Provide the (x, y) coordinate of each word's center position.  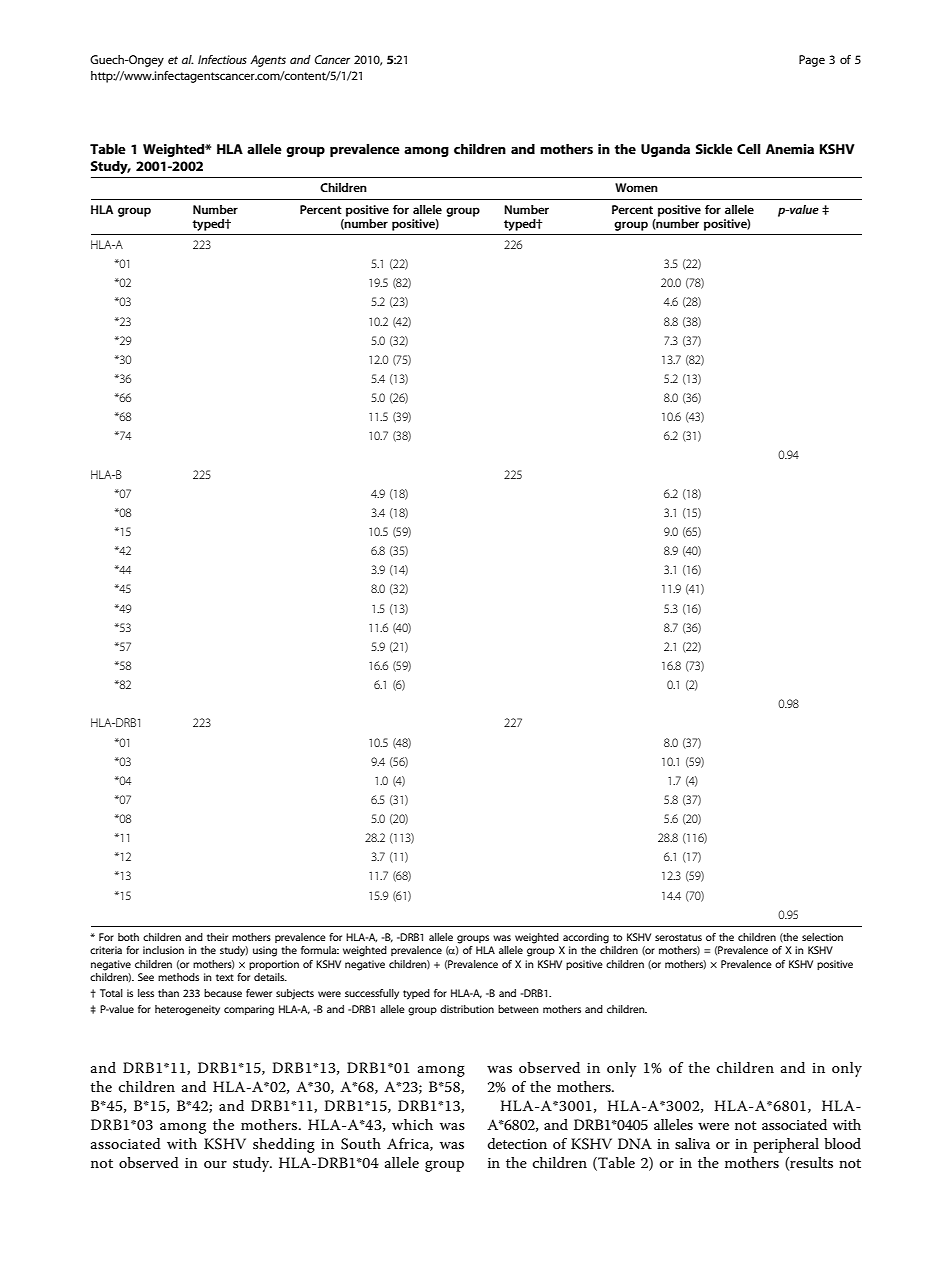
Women (636, 187)
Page (812, 61)
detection (517, 1143)
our (215, 1164)
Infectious (222, 59)
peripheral (786, 1145)
